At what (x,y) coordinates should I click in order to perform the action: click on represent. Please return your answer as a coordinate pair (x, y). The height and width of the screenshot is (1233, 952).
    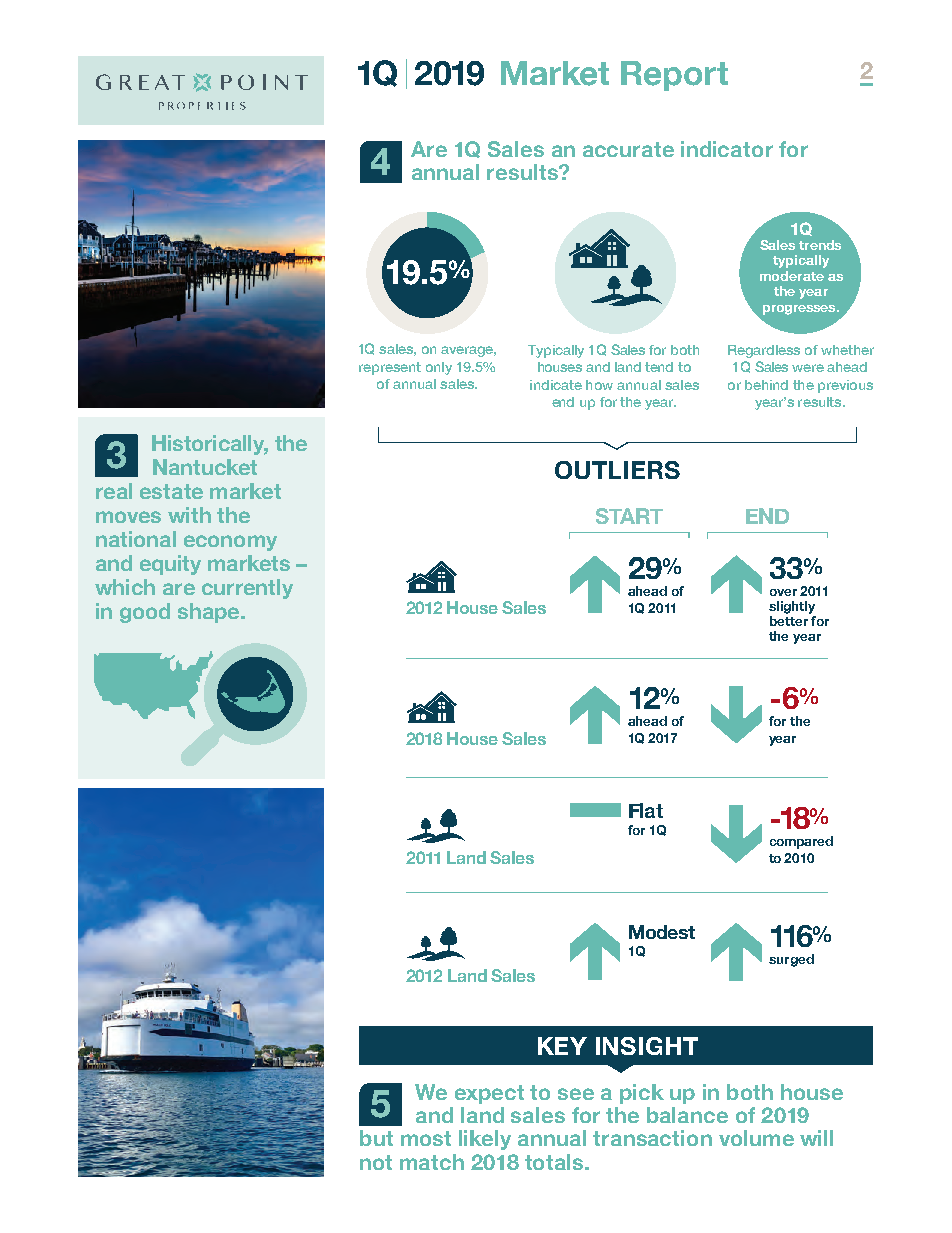
    Looking at the image, I should click on (390, 368).
